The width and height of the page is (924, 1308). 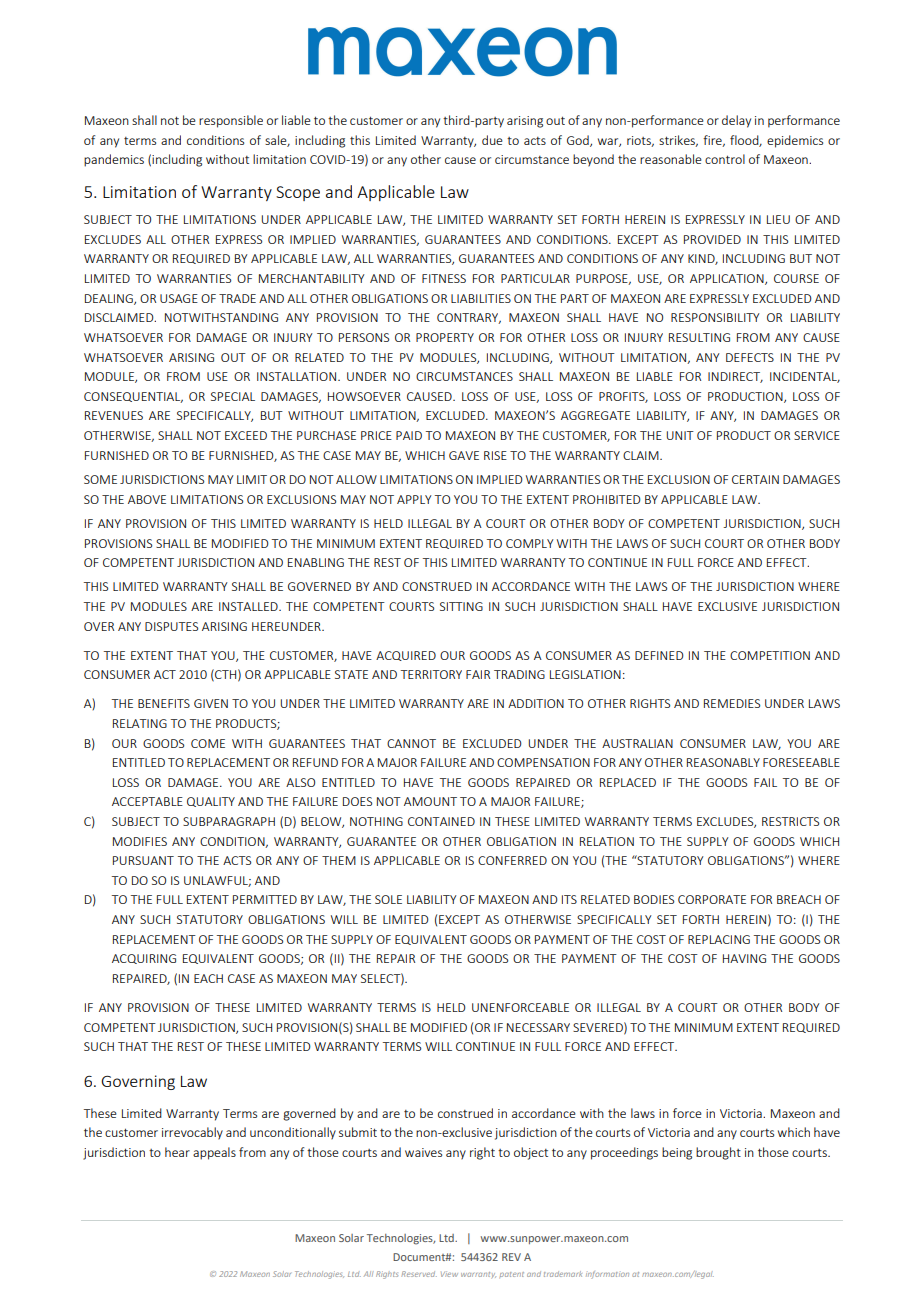 What do you see at coordinates (144, 959) in the page?
I see `ACQUIRING` at bounding box center [144, 959].
